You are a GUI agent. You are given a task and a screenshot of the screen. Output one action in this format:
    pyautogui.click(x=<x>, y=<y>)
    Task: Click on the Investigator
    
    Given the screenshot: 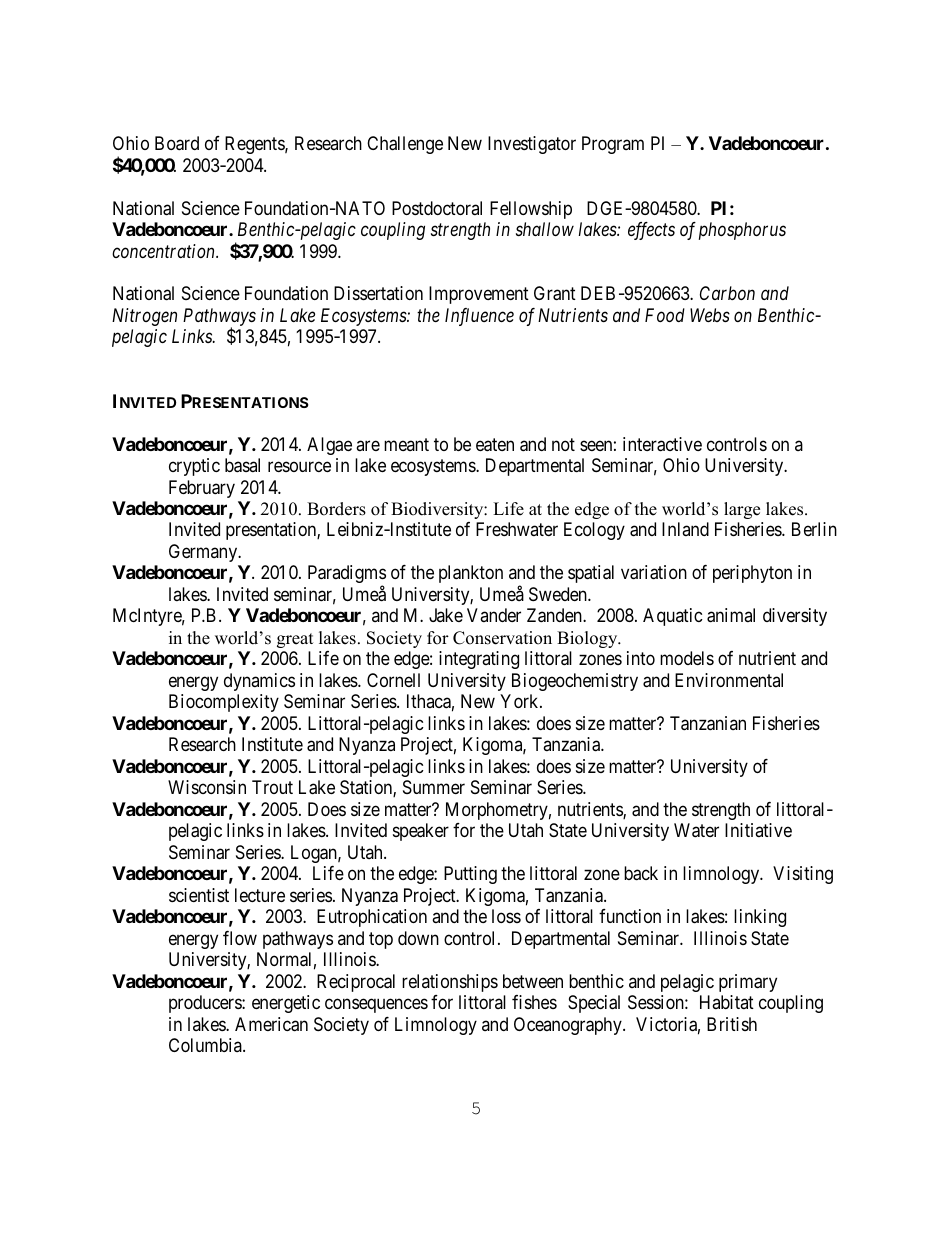 What is the action you would take?
    pyautogui.click(x=532, y=145)
